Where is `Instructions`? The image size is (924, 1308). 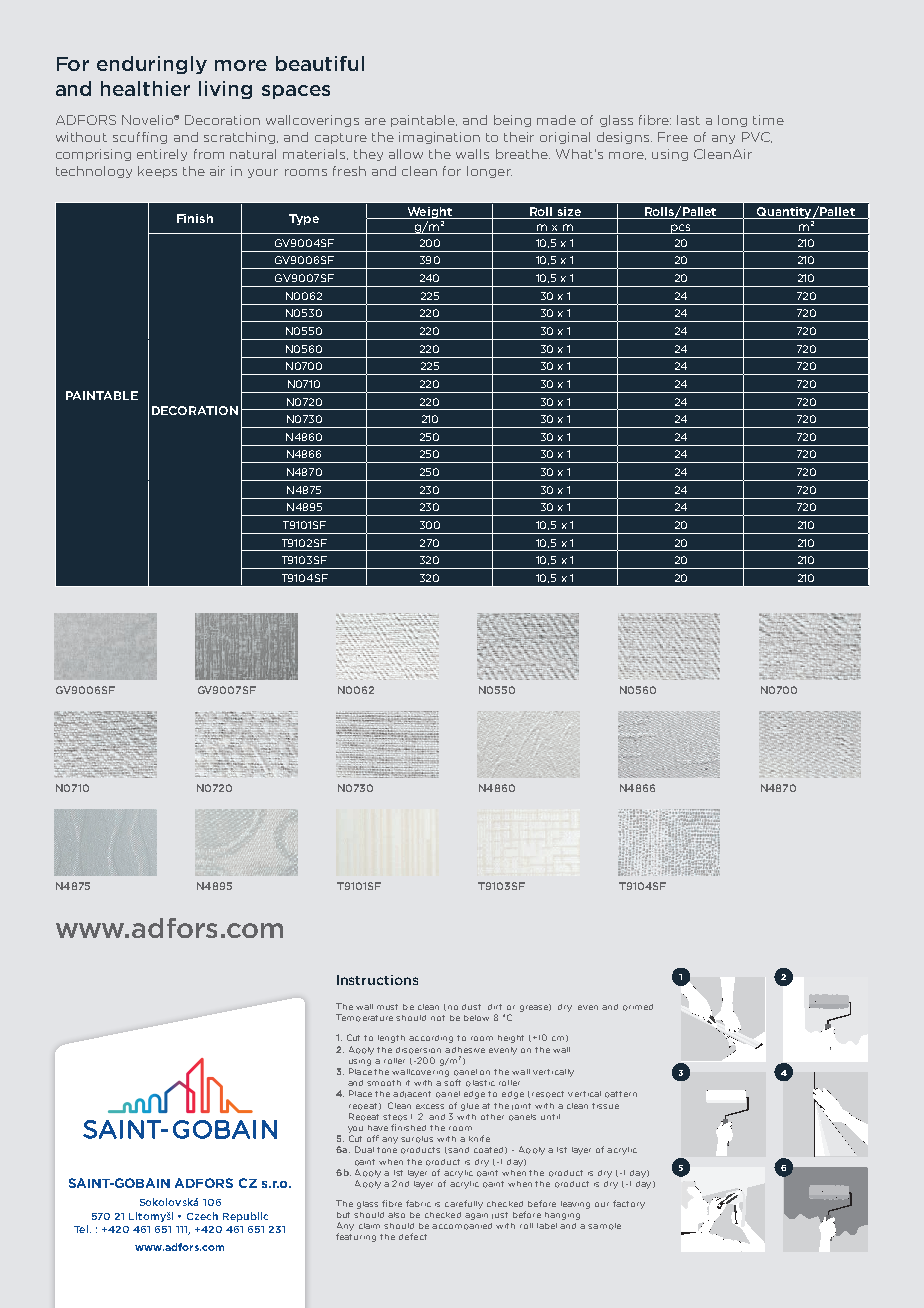 Instructions is located at coordinates (377, 980).
